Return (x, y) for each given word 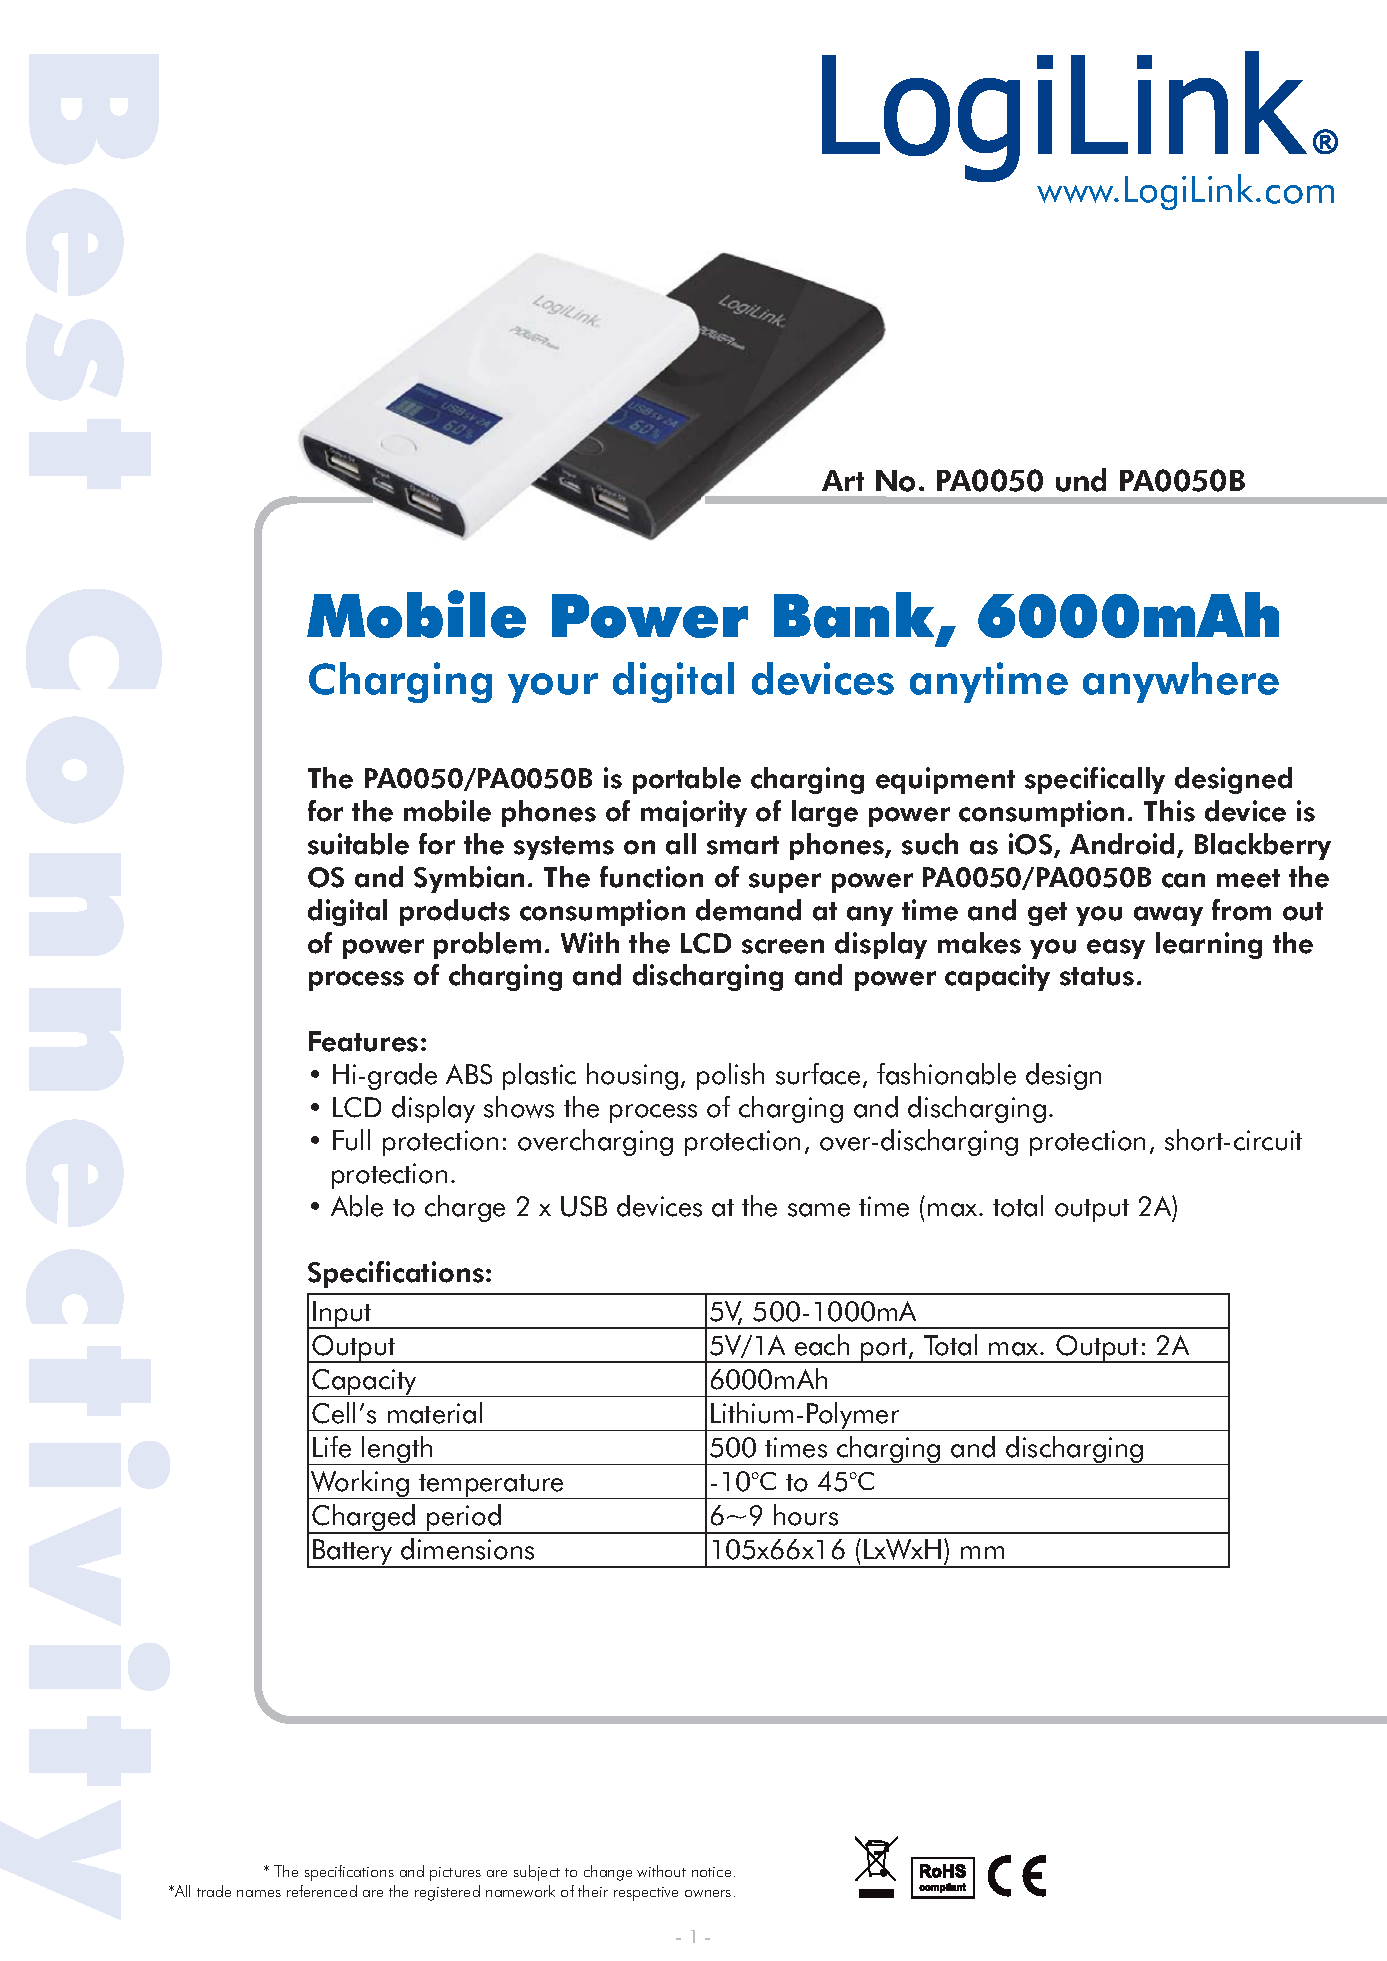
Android (1122, 844)
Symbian (469, 879)
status (1097, 976)
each (822, 1345)
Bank (856, 616)
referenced (322, 1891)
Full (351, 1140)
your (553, 688)
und (1081, 480)
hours (806, 1515)
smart (743, 845)
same (819, 1210)
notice (711, 1872)
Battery (353, 1553)
